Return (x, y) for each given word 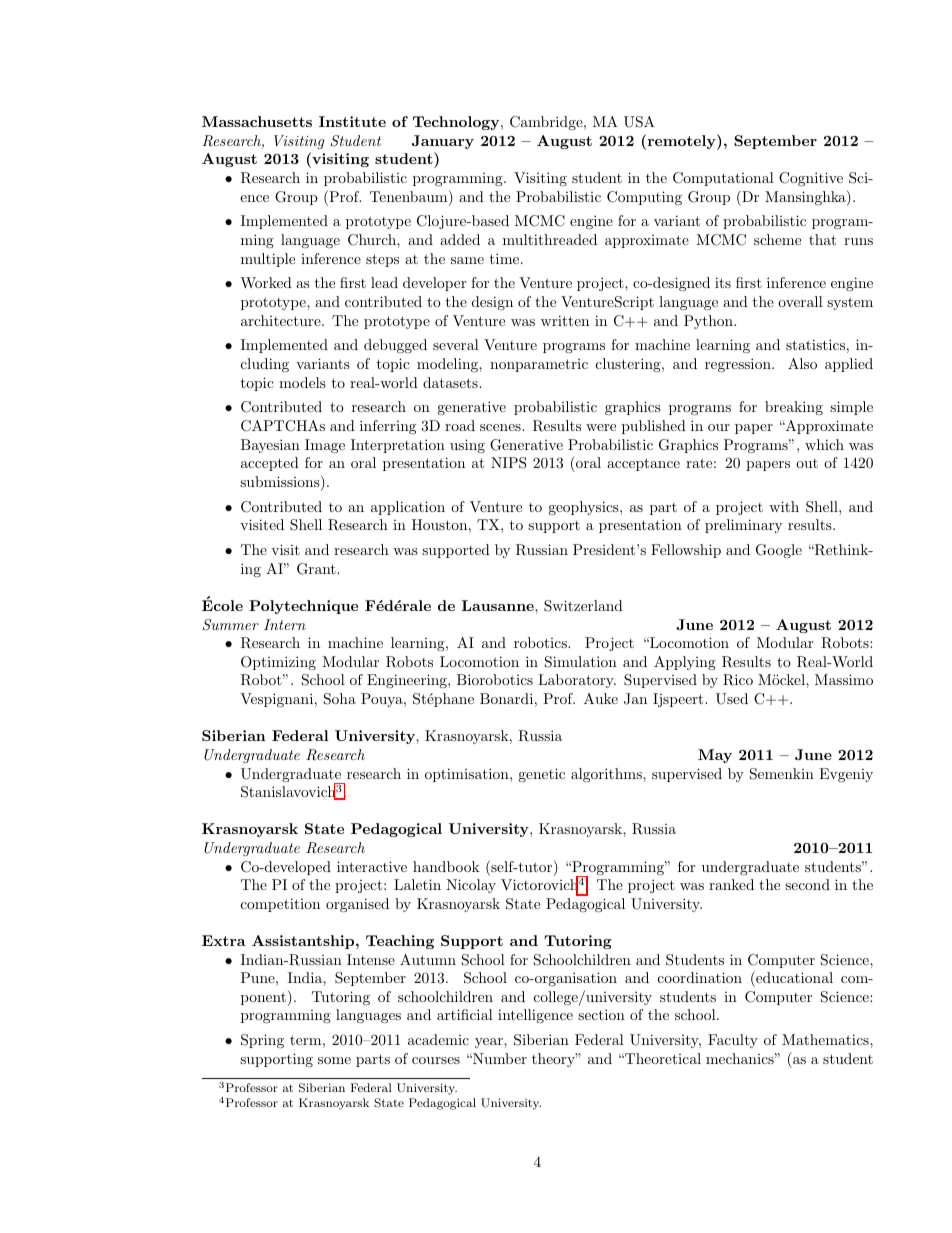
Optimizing (278, 663)
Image (325, 446)
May (715, 756)
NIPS (508, 463)
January (443, 142)
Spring (262, 1041)
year (490, 1043)
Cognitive (811, 179)
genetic (541, 775)
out (807, 463)
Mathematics (826, 1039)
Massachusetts (257, 121)
